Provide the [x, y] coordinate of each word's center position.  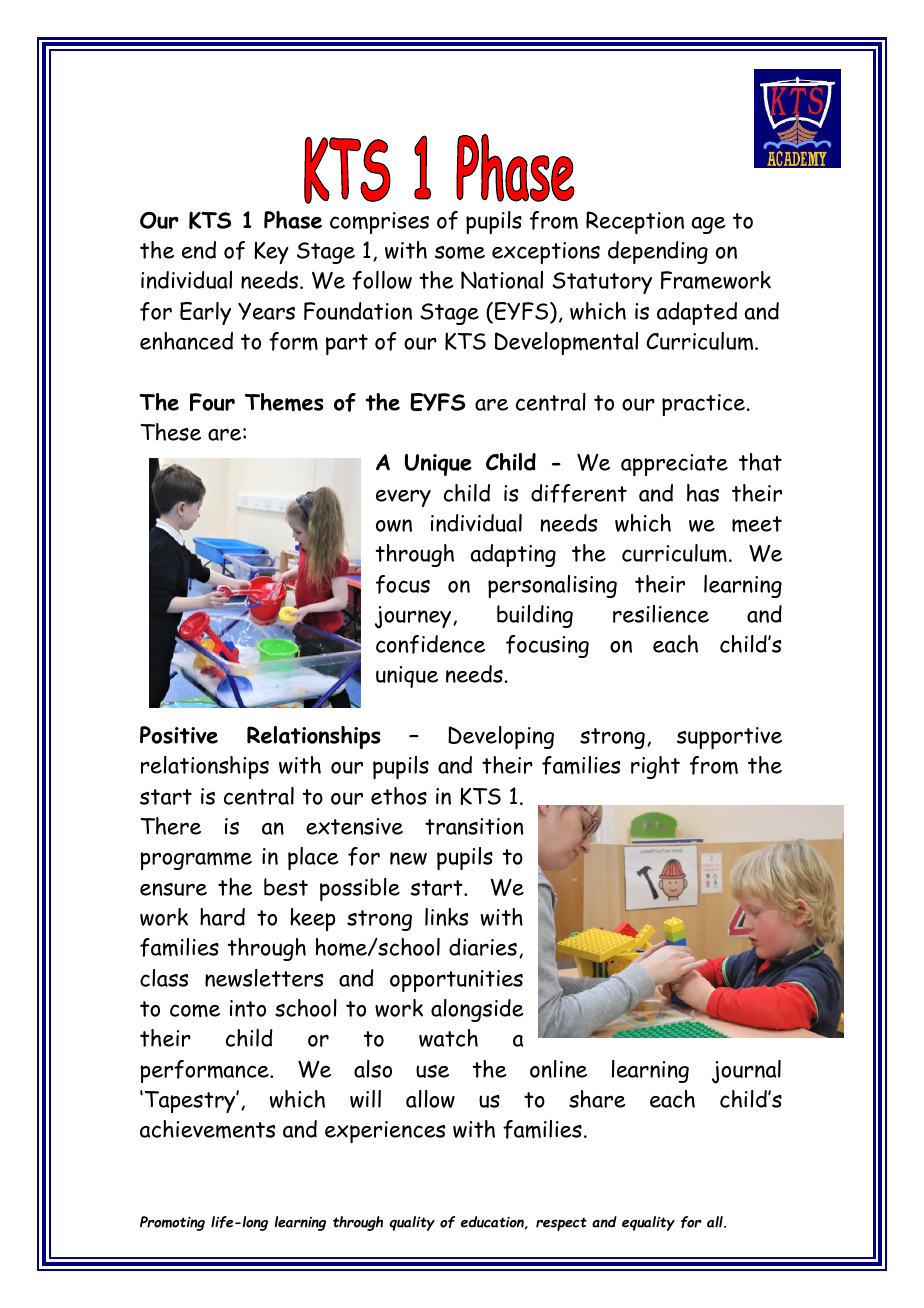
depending [658, 252]
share [597, 1099]
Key [271, 253]
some [460, 252]
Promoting [172, 1223]
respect [561, 1224]
